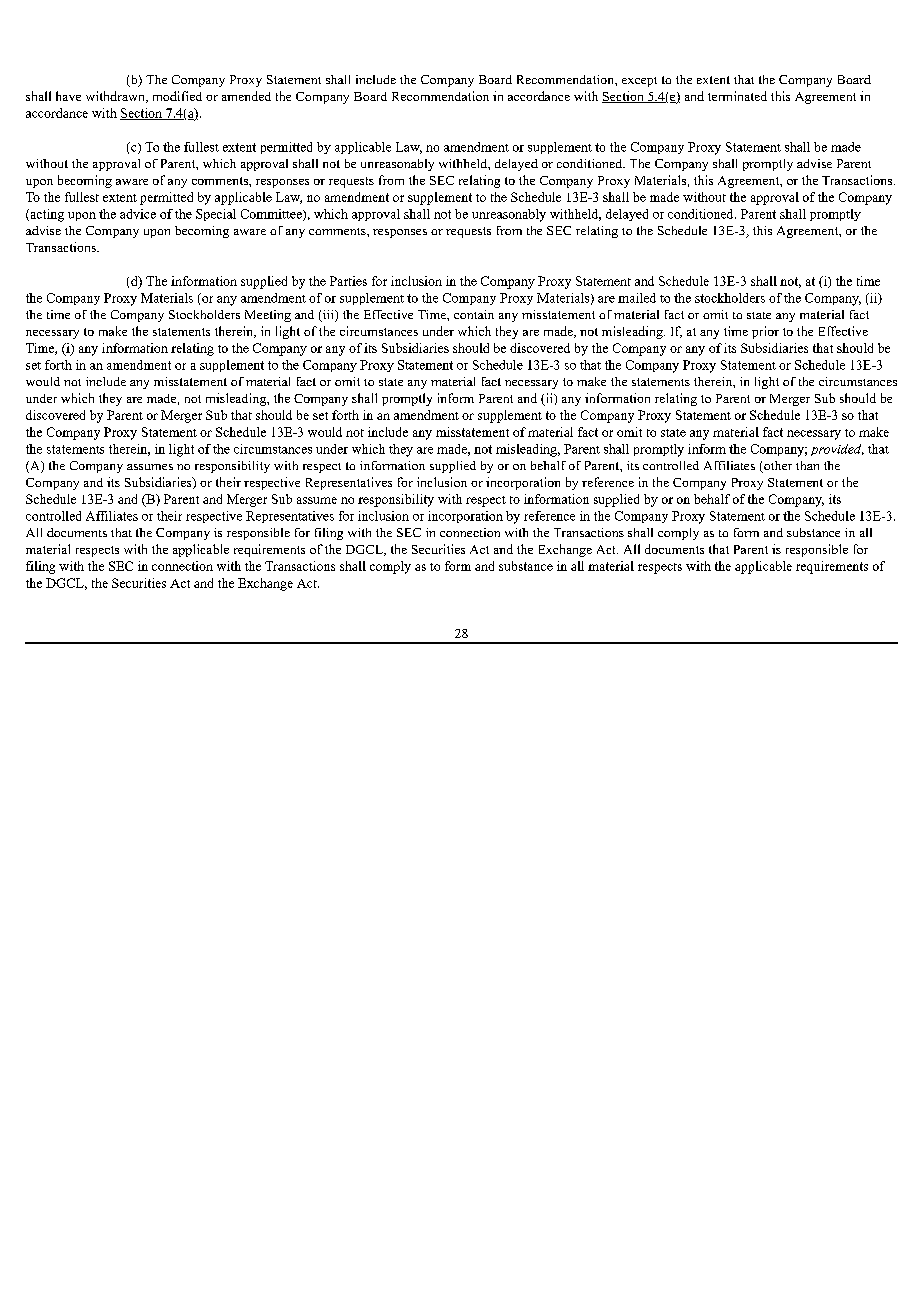 This image has height=1308, width=924. Describe the element at coordinates (777, 467) in the image. I see `other` at that location.
